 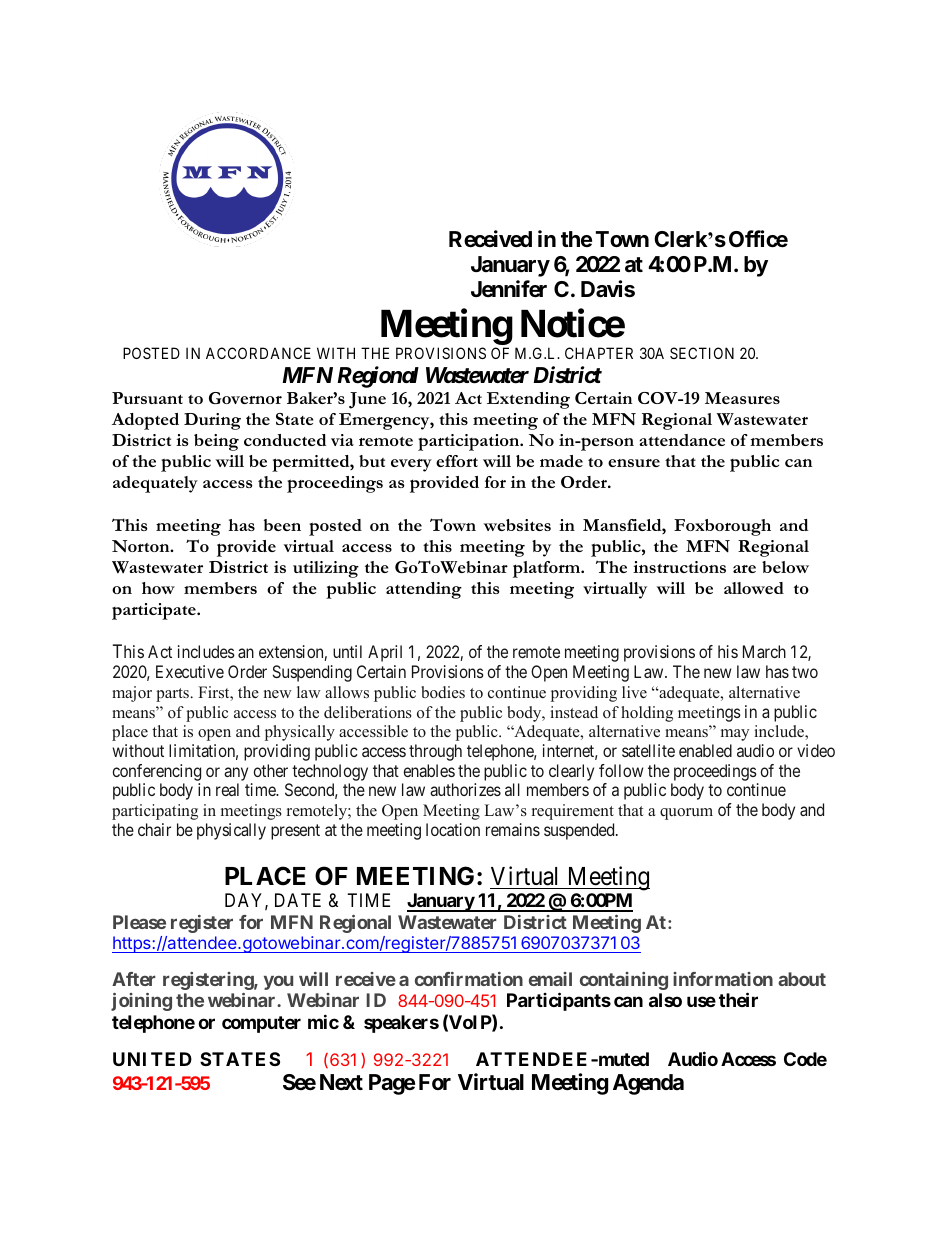 I want to click on ACCORDANCE, so click(x=258, y=353).
